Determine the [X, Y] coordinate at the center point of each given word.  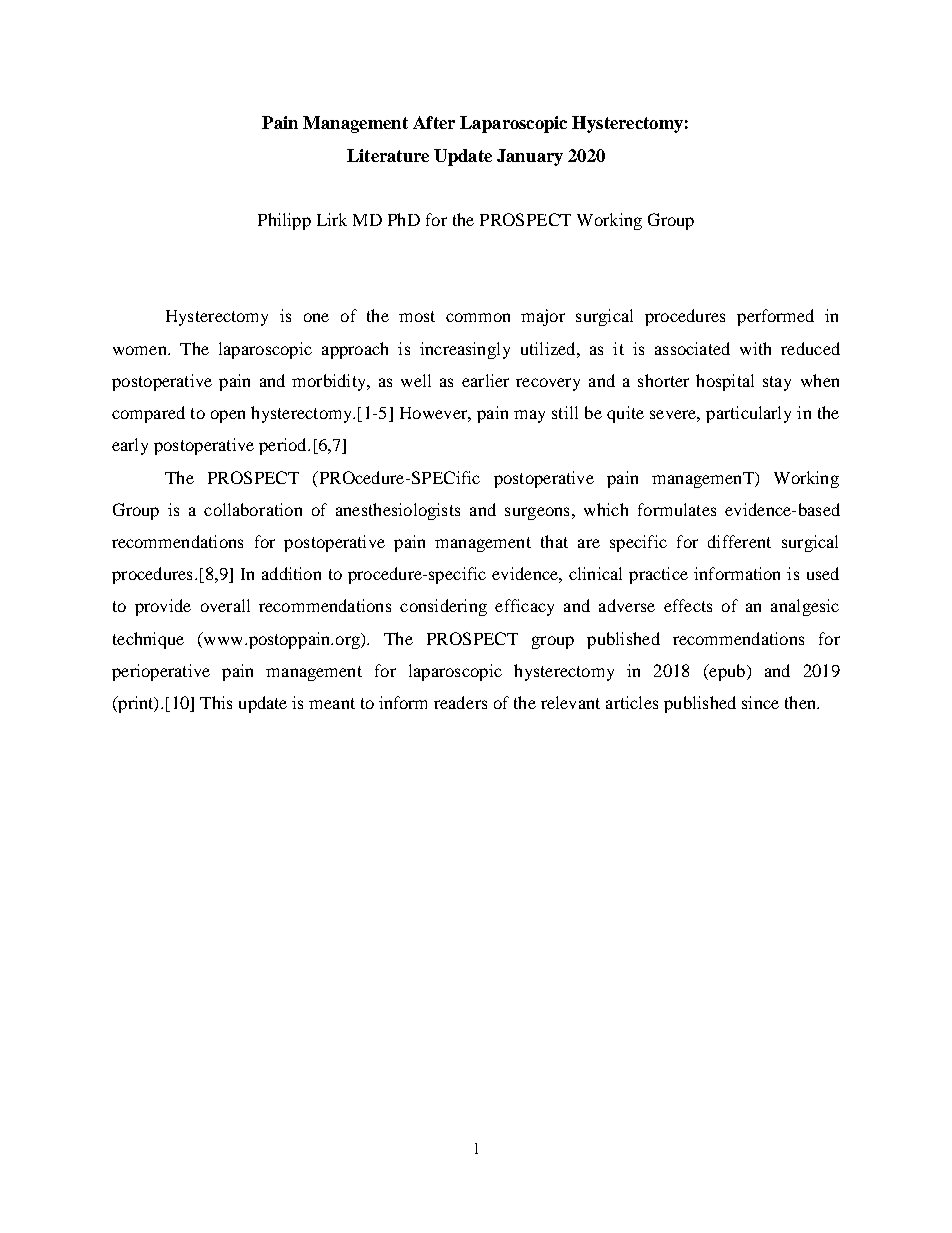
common [478, 317]
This [216, 702]
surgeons [537, 513]
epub [726, 672]
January [530, 157]
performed [775, 317]
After [434, 122]
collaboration [253, 509]
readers [460, 702]
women [141, 350]
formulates [677, 509]
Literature [388, 155]
